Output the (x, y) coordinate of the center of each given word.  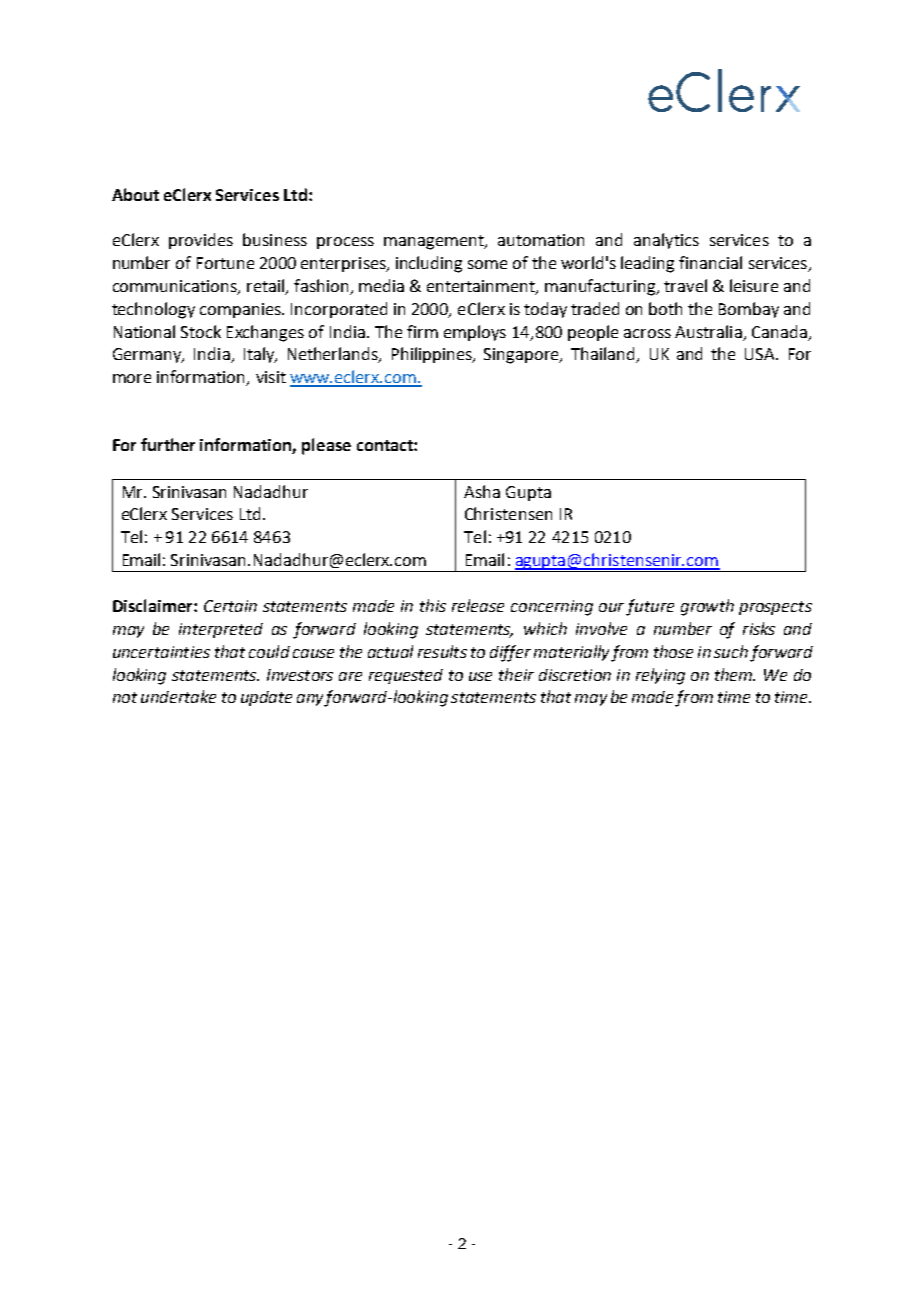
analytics (666, 241)
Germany (148, 355)
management (435, 242)
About (135, 194)
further (168, 444)
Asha (482, 491)
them (735, 674)
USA (761, 354)
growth (707, 607)
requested (406, 676)
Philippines (433, 355)
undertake (178, 696)
